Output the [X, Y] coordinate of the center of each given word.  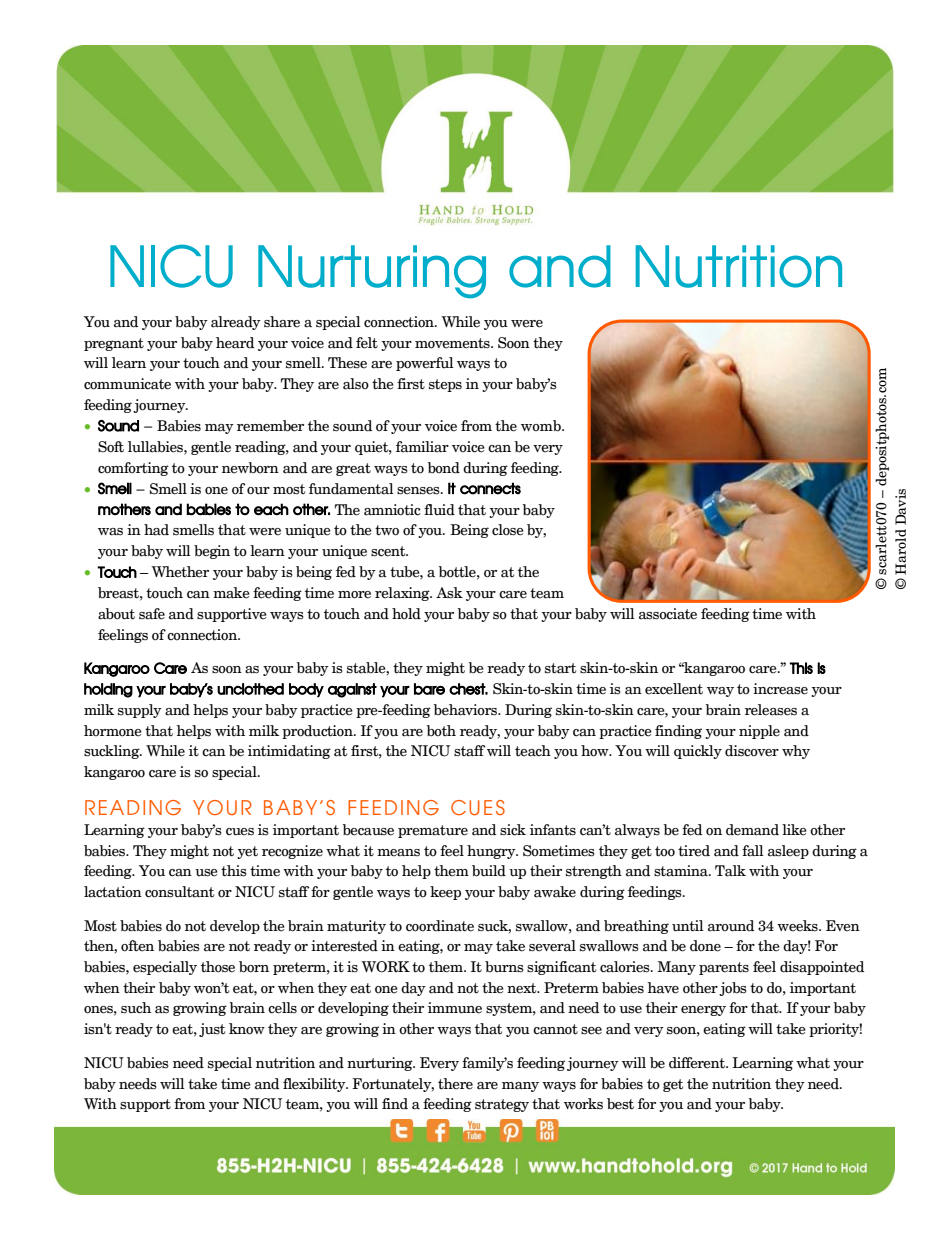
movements [453, 343]
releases [771, 710]
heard [235, 343]
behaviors [466, 710]
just [212, 1030]
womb [542, 426]
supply [140, 711]
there [455, 1084]
